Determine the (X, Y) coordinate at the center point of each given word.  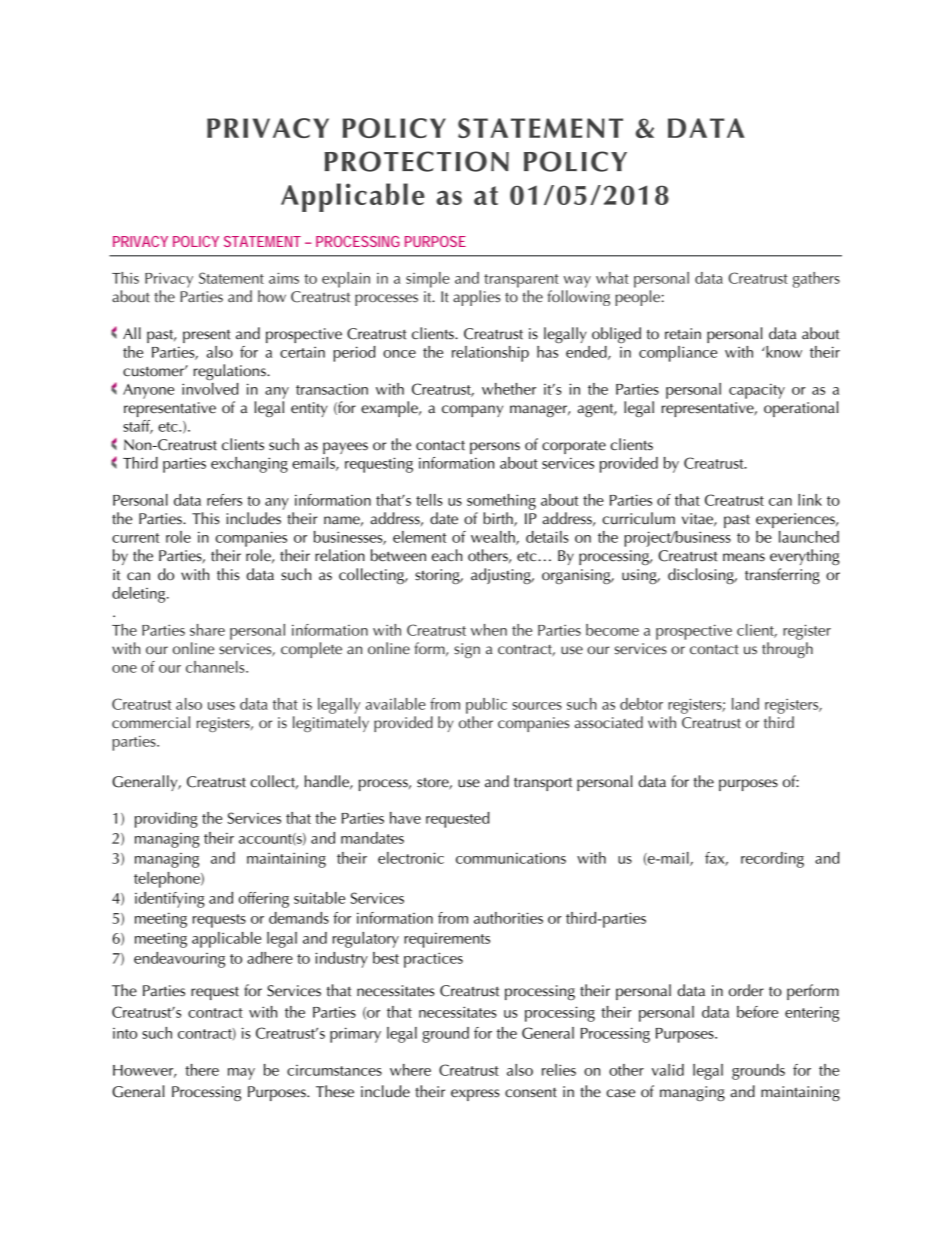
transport (543, 784)
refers (224, 500)
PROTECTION (417, 161)
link (810, 500)
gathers (816, 280)
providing (166, 820)
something (501, 502)
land (745, 704)
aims (284, 278)
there (202, 1070)
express (475, 1095)
